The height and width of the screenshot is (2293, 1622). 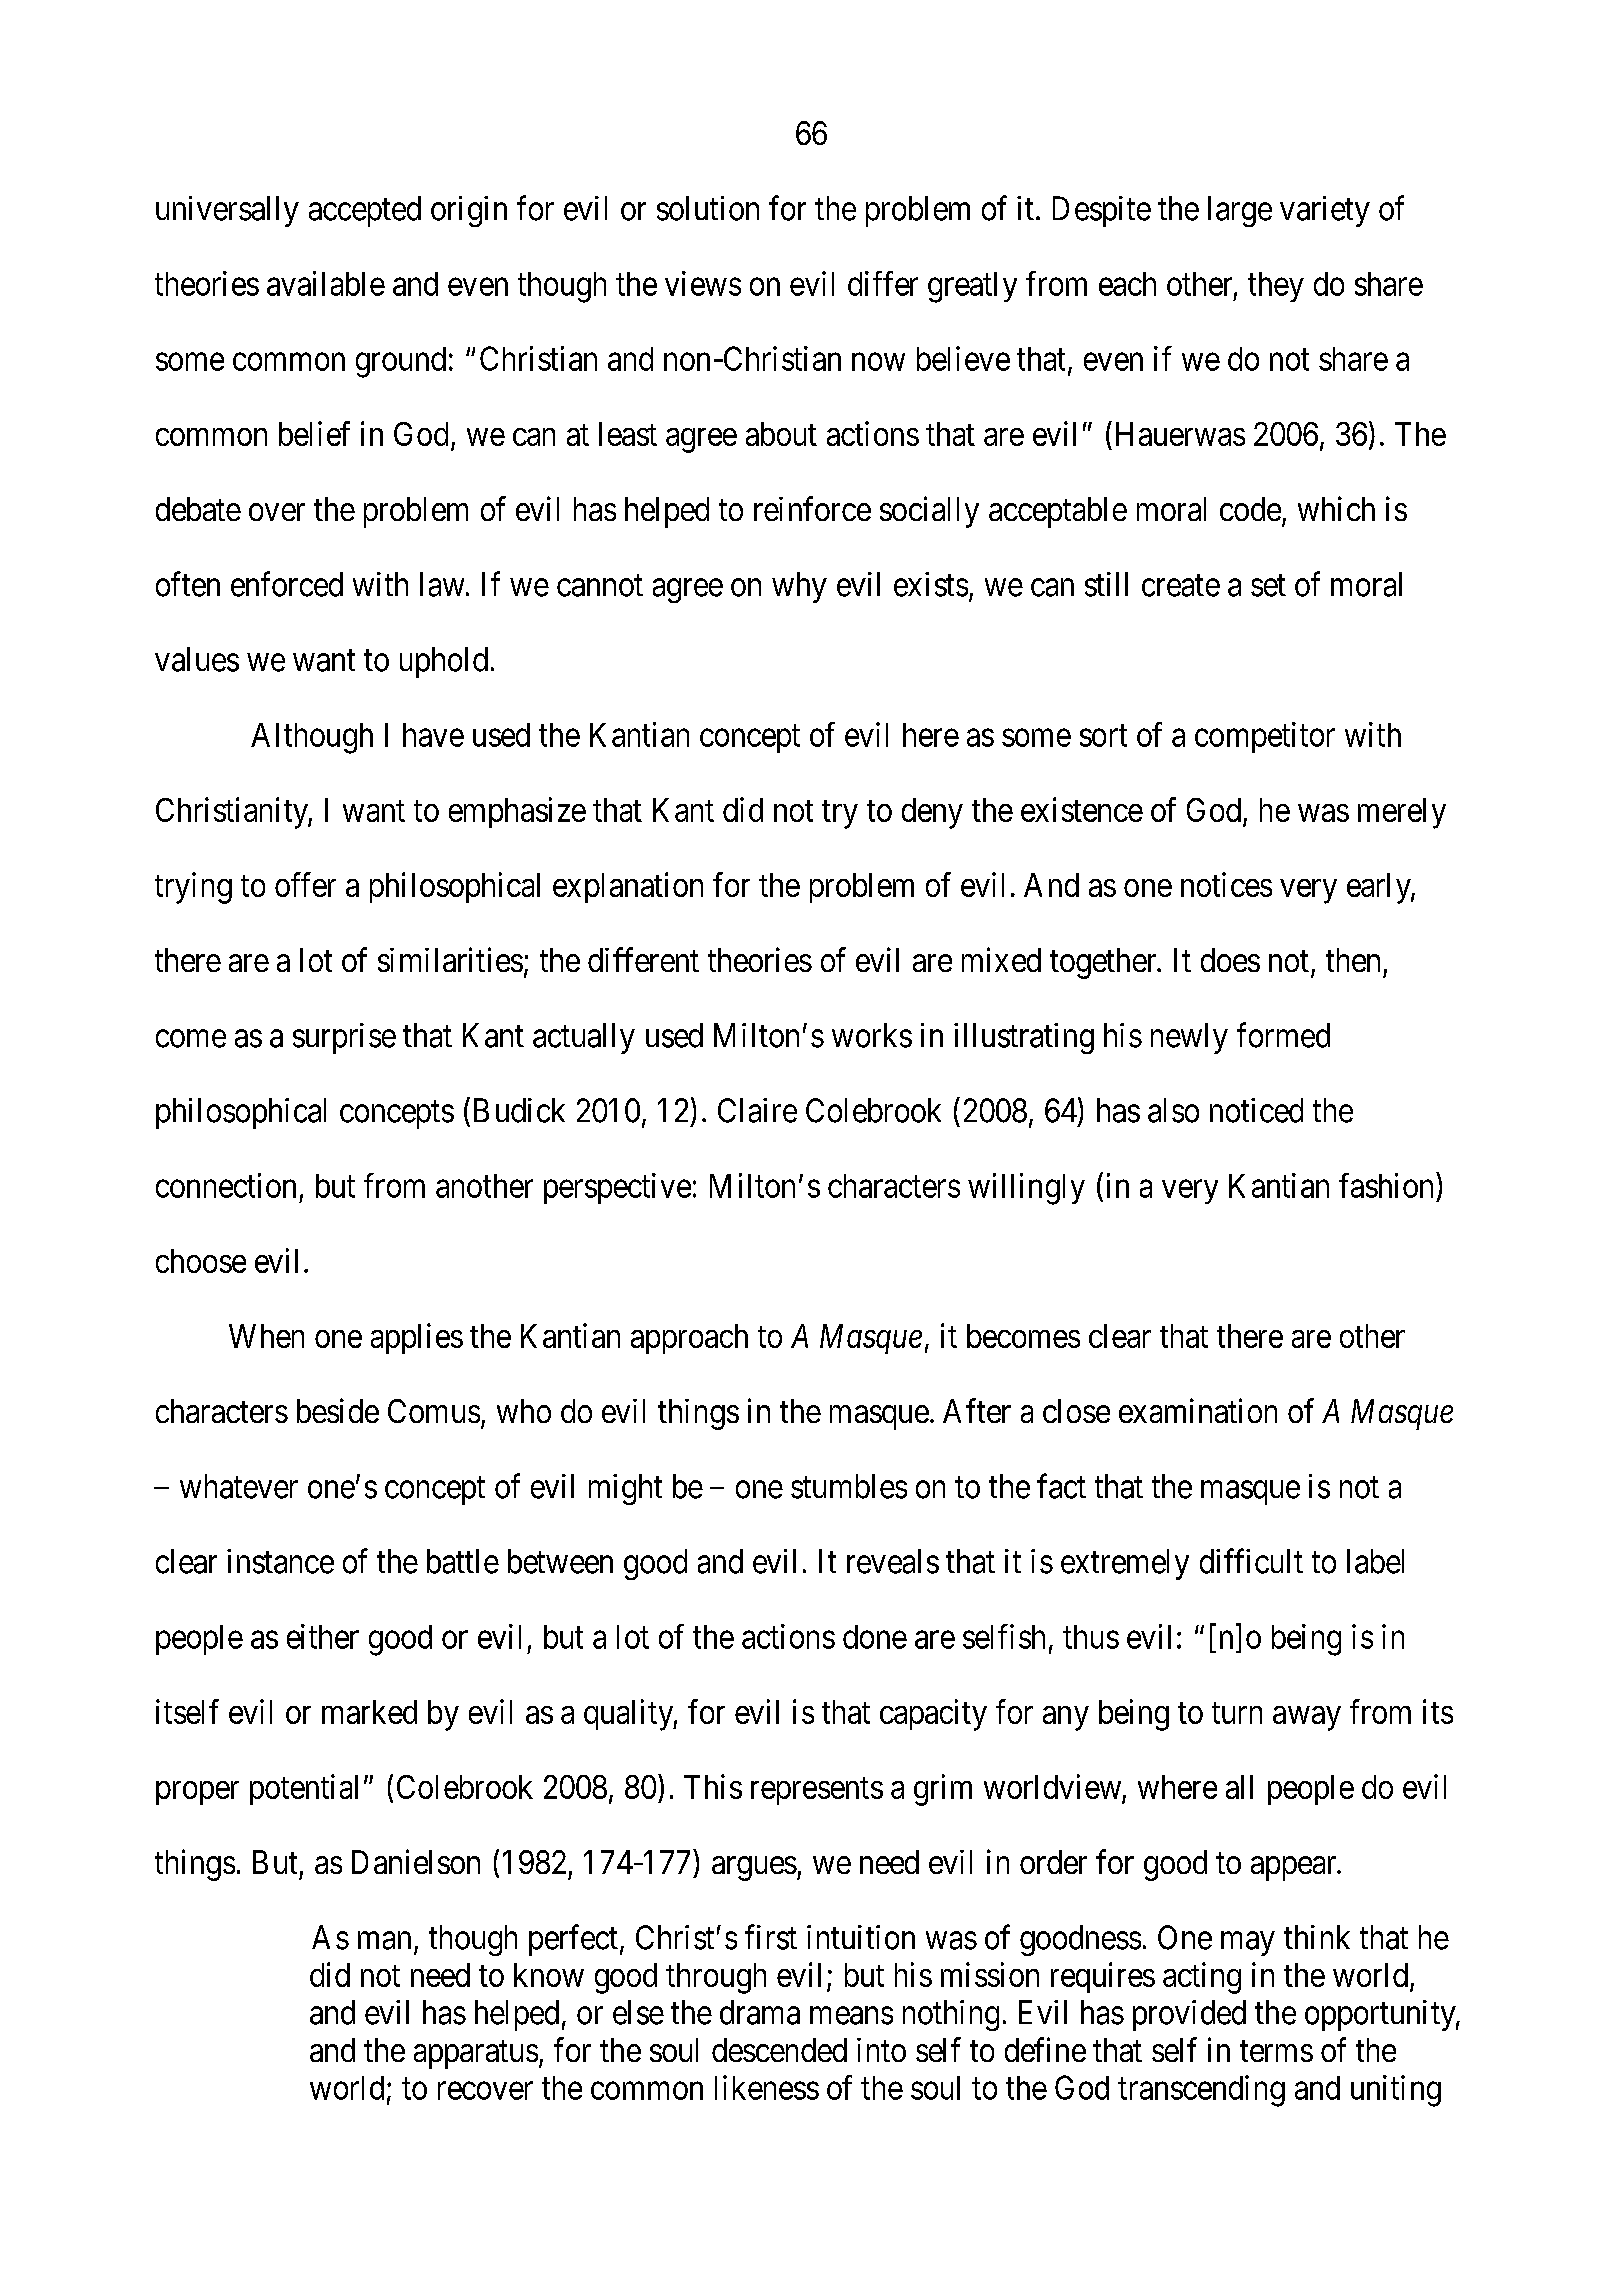 What do you see at coordinates (779, 2050) in the screenshot?
I see `descended` at bounding box center [779, 2050].
